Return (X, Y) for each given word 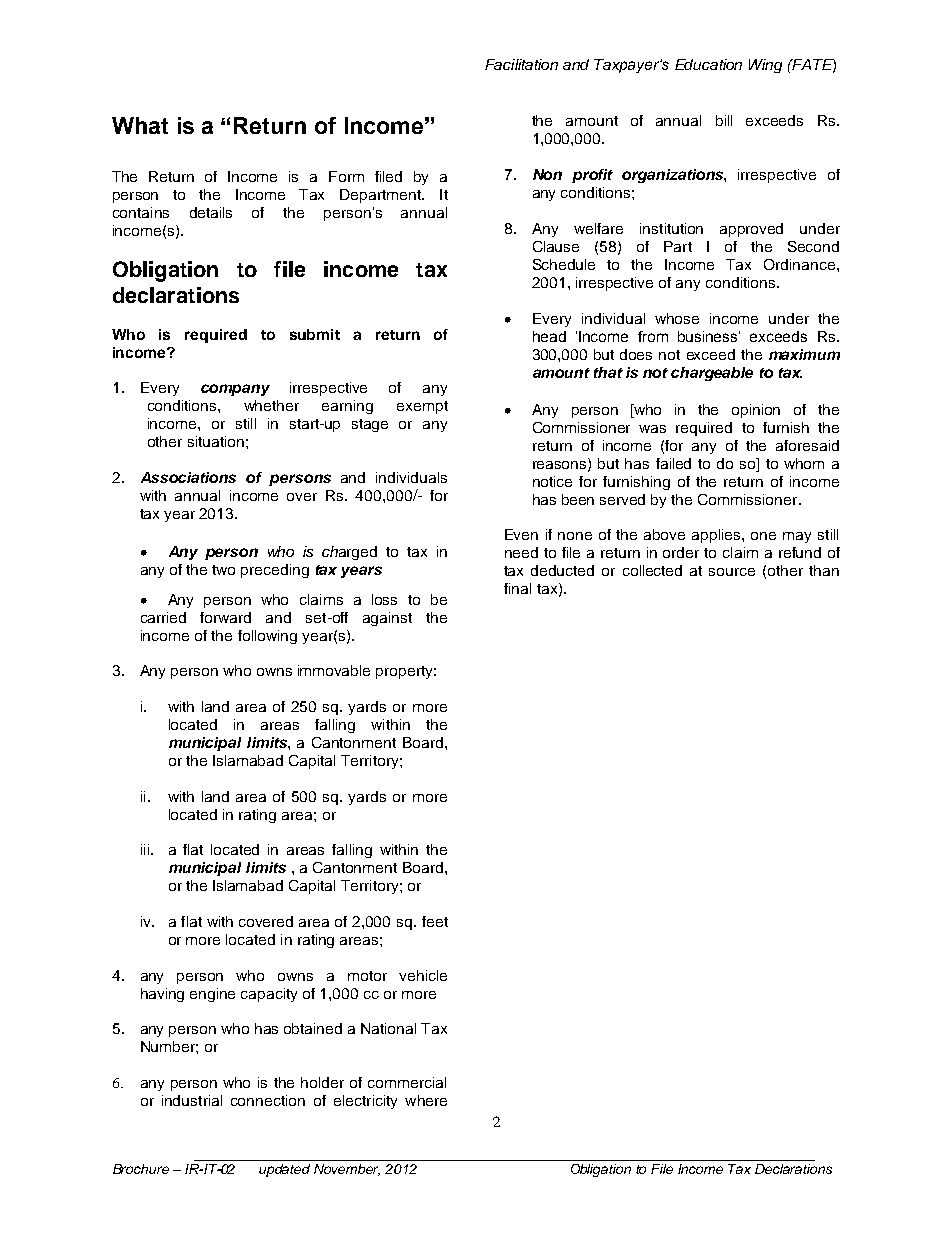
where (426, 1100)
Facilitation (521, 64)
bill (724, 120)
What (140, 125)
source (732, 572)
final (517, 588)
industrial (192, 1100)
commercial (407, 1082)
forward (225, 617)
